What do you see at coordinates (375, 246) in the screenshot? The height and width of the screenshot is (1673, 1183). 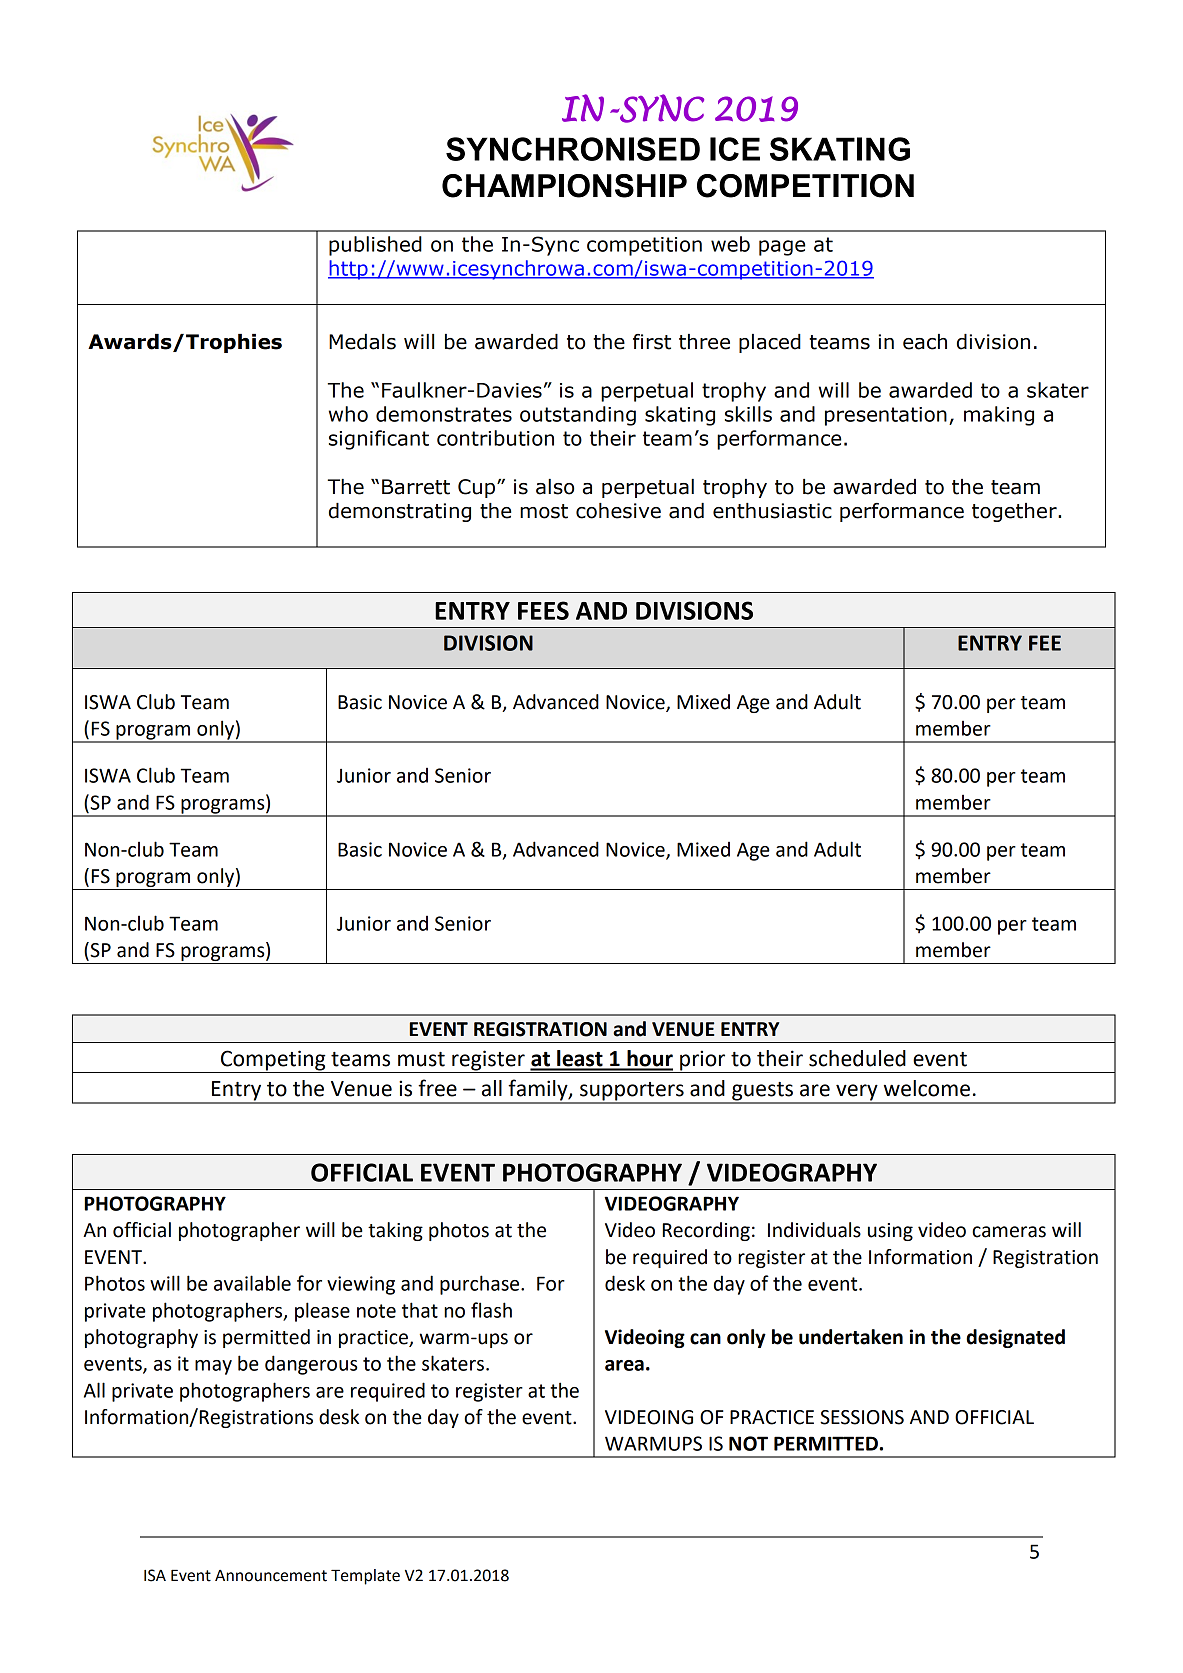 I see `published` at bounding box center [375, 246].
